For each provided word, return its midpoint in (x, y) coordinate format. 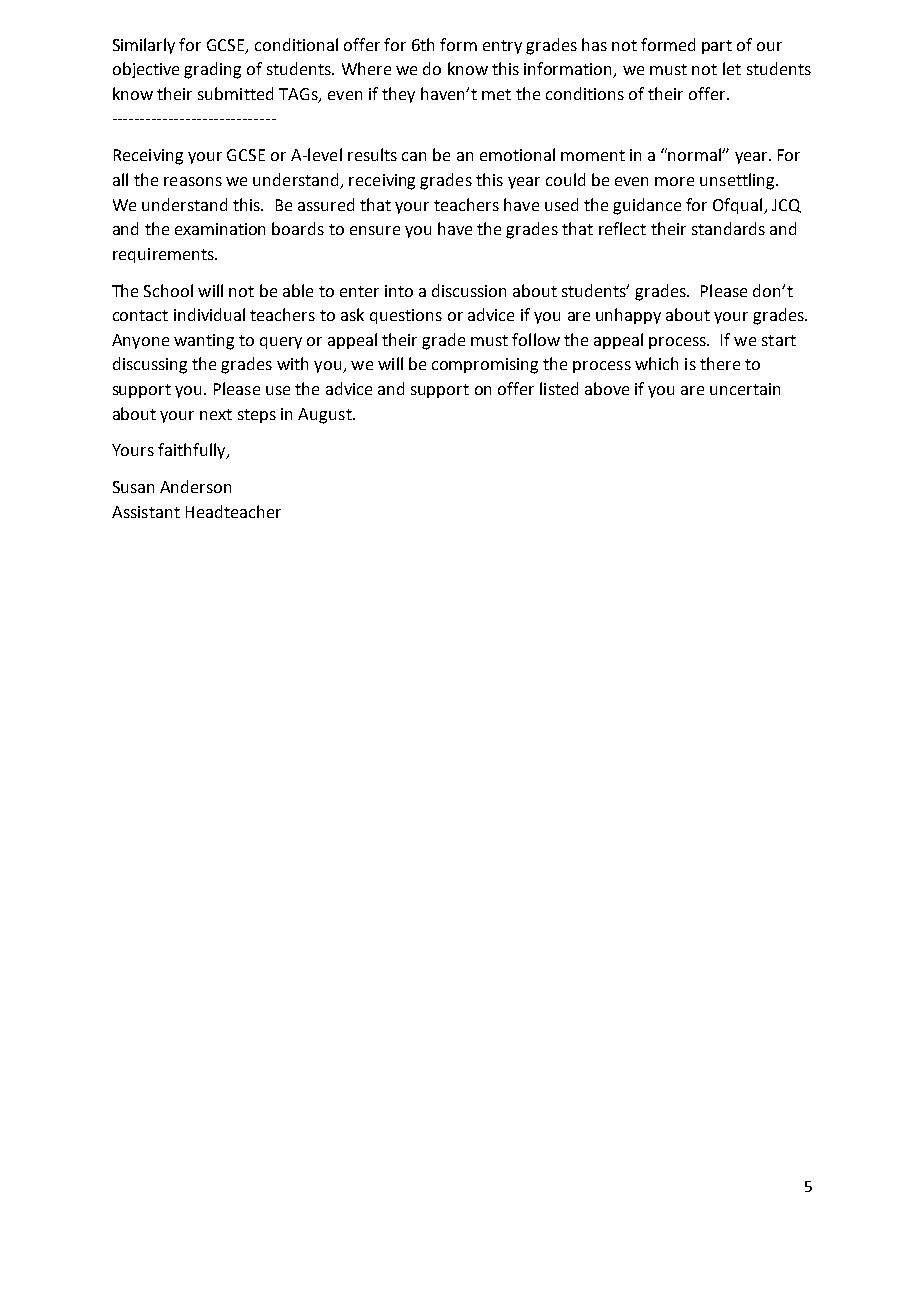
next (216, 414)
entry (502, 47)
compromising (485, 366)
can (414, 156)
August (326, 416)
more (674, 181)
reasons (193, 181)
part (717, 47)
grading (212, 70)
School (168, 290)
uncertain (745, 389)
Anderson (195, 486)
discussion (469, 290)
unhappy (628, 316)
